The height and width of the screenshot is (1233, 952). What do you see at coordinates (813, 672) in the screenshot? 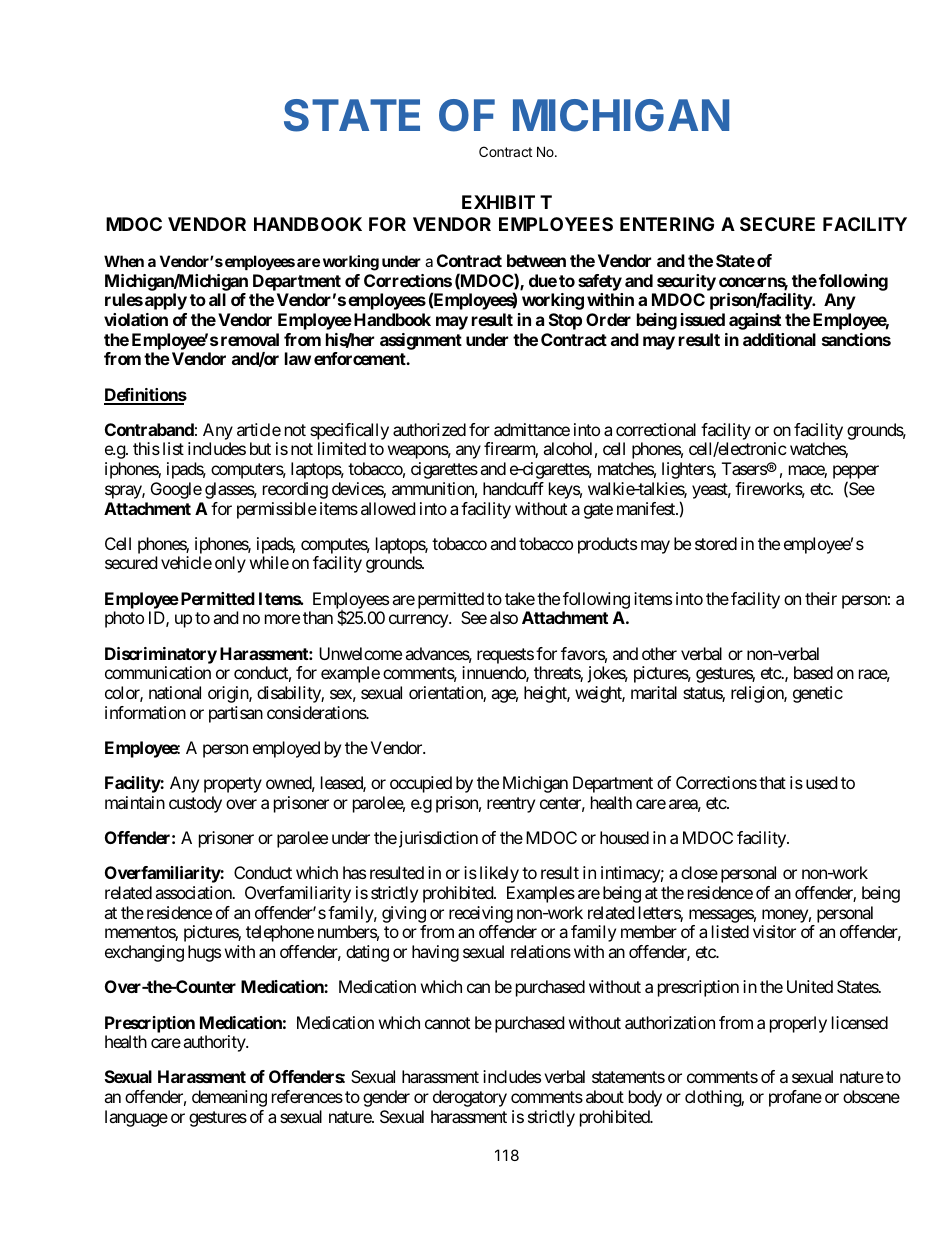
I see `based` at bounding box center [813, 672].
